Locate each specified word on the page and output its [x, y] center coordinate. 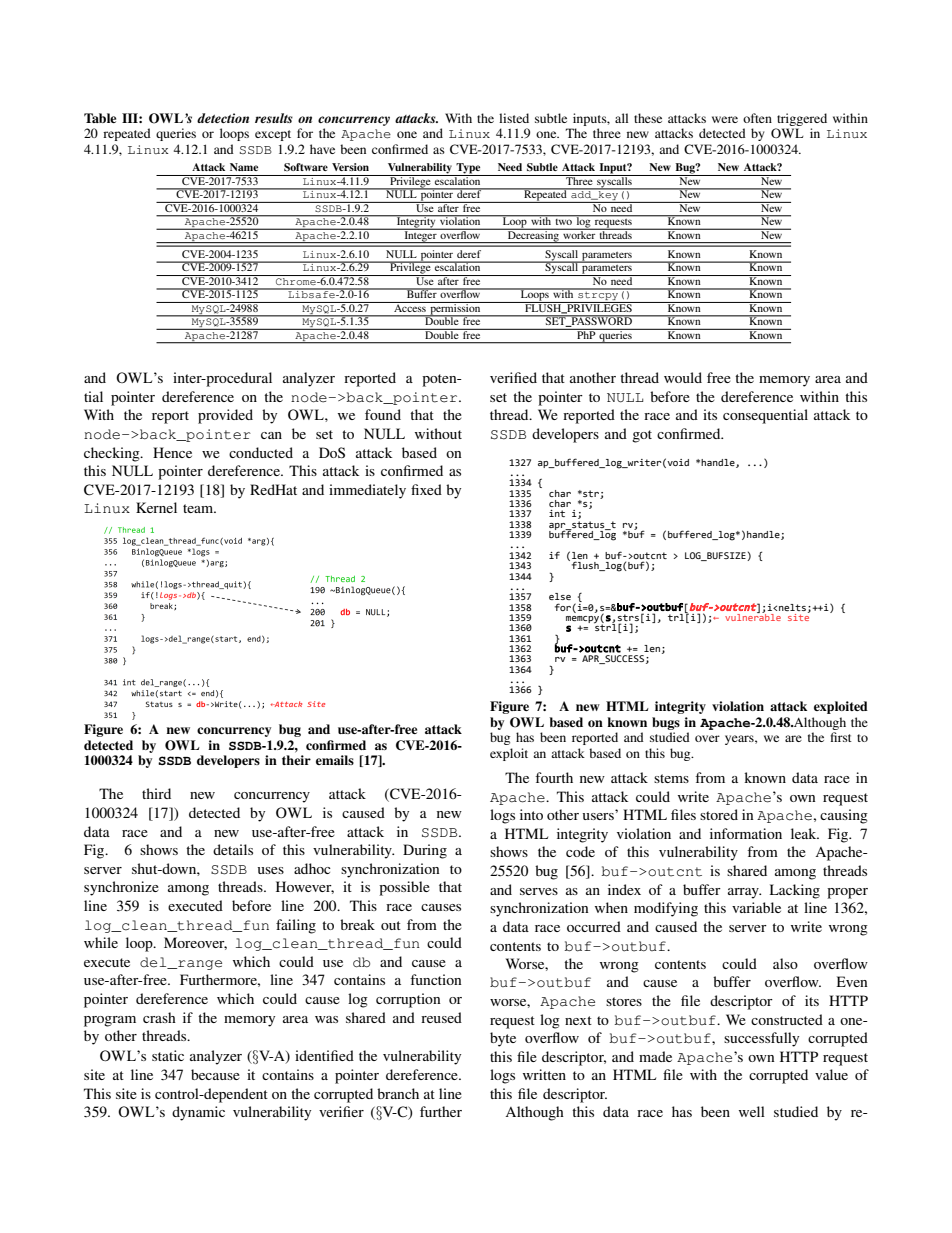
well [752, 1111]
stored [719, 814]
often [757, 118]
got [642, 436]
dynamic [198, 1113]
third [156, 793]
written [544, 1074]
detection [223, 118]
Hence [172, 452]
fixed [426, 489]
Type [469, 169]
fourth [554, 777]
